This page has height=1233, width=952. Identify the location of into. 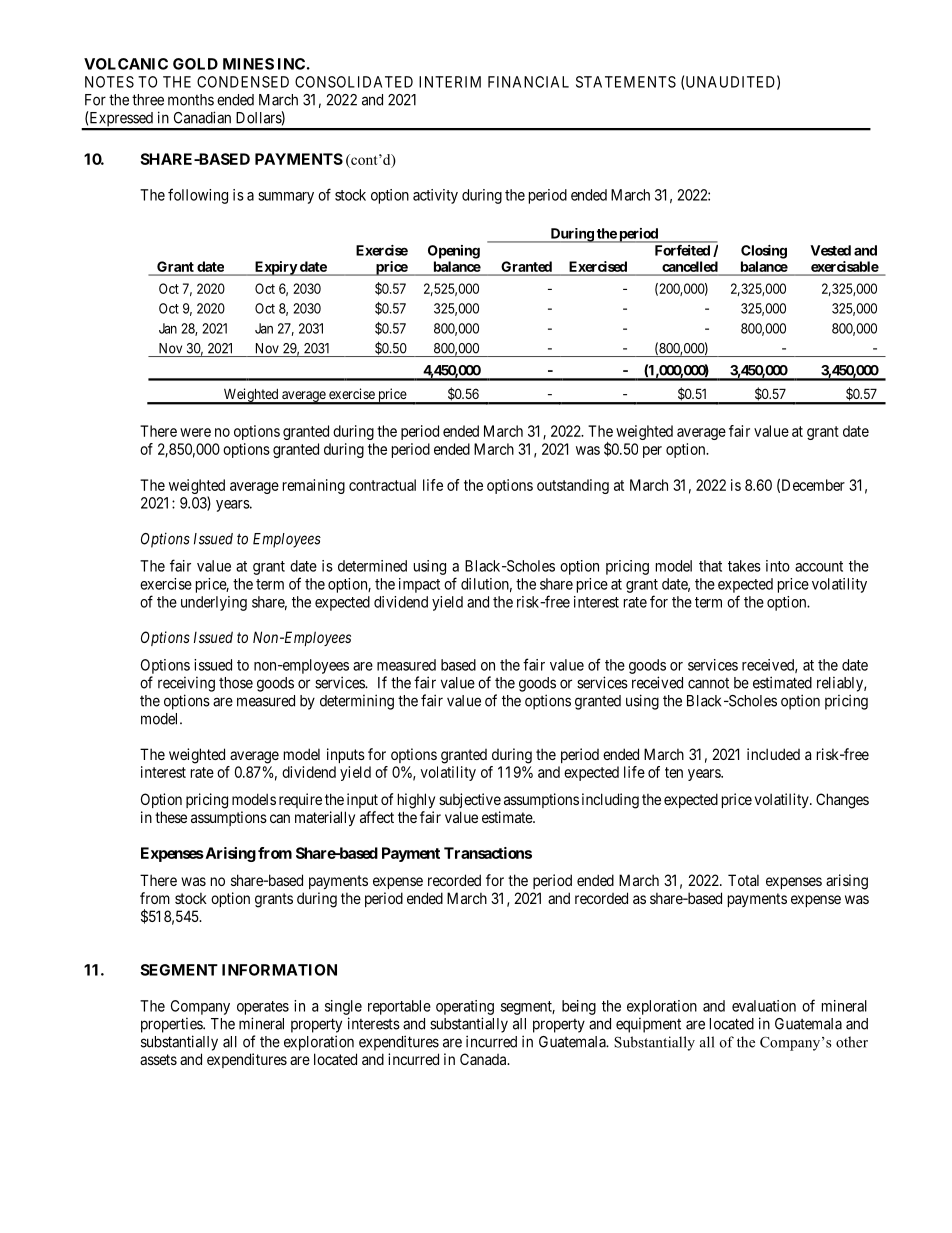
(778, 566).
